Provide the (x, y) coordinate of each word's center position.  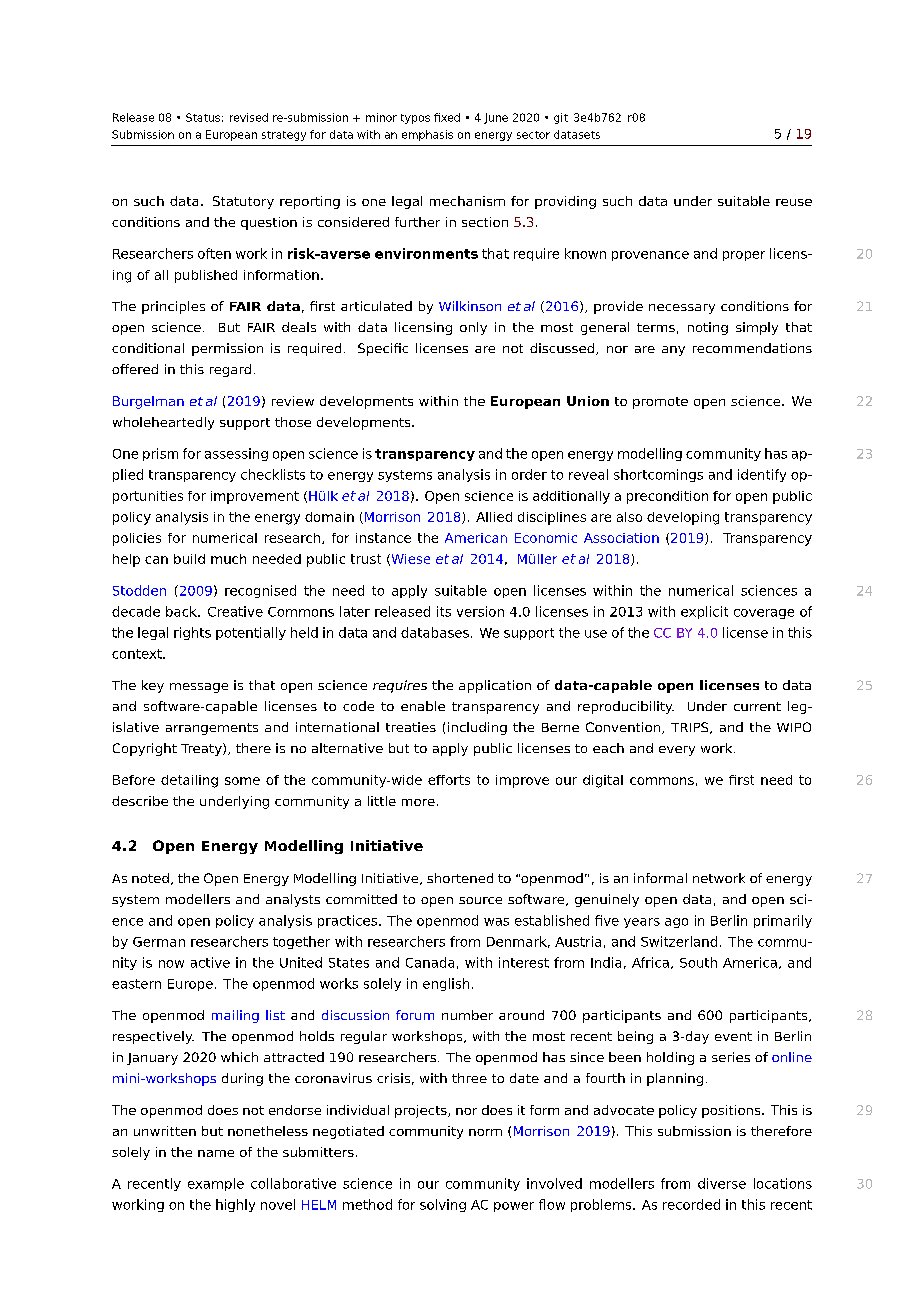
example (216, 1184)
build (189, 559)
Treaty (202, 749)
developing (683, 518)
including (477, 728)
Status (203, 117)
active (210, 962)
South (698, 962)
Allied (494, 517)
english (446, 984)
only (473, 328)
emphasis (427, 135)
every (677, 751)
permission (227, 349)
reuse (794, 202)
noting (708, 328)
